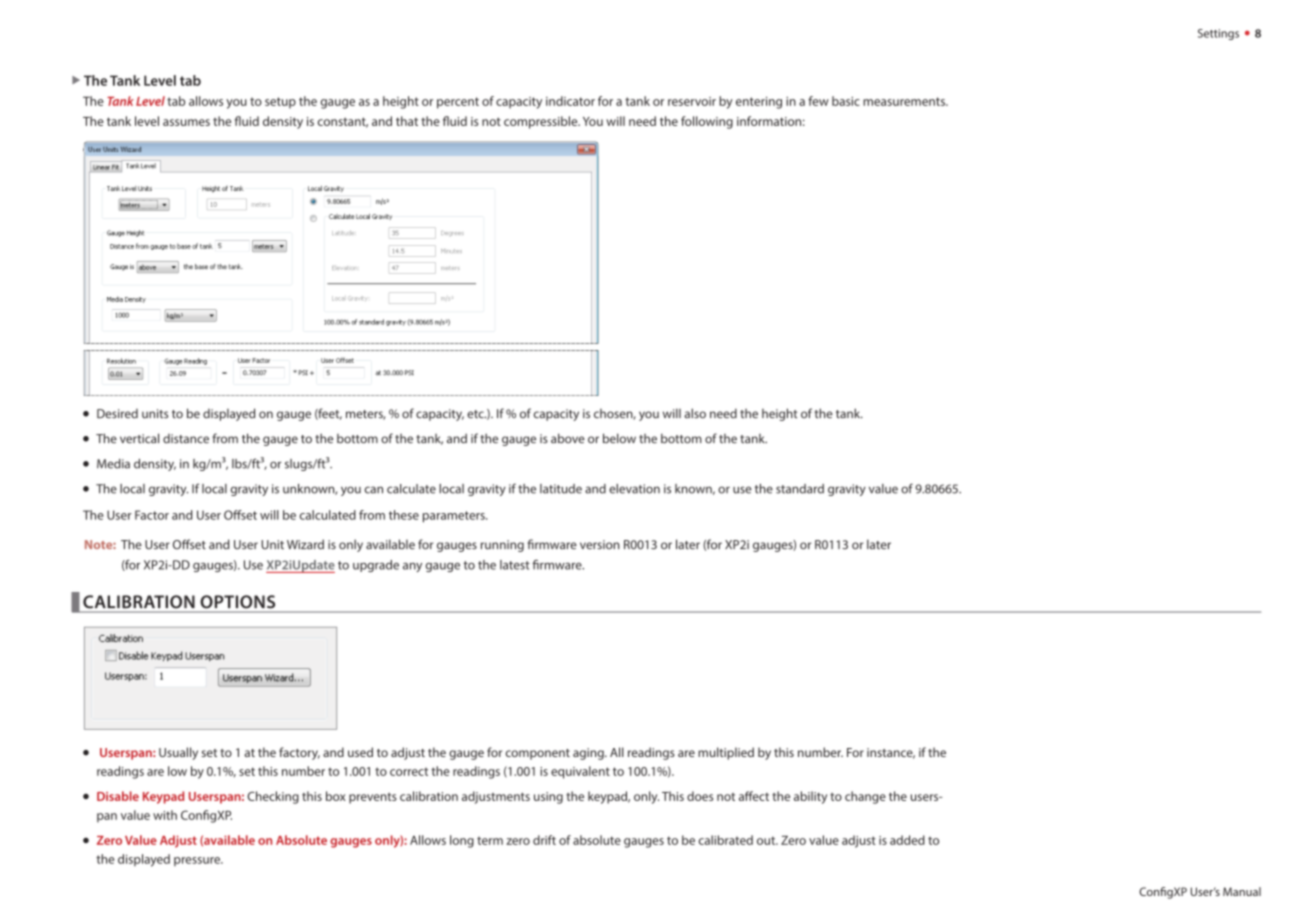  I want to click on distance, so click(186, 439).
